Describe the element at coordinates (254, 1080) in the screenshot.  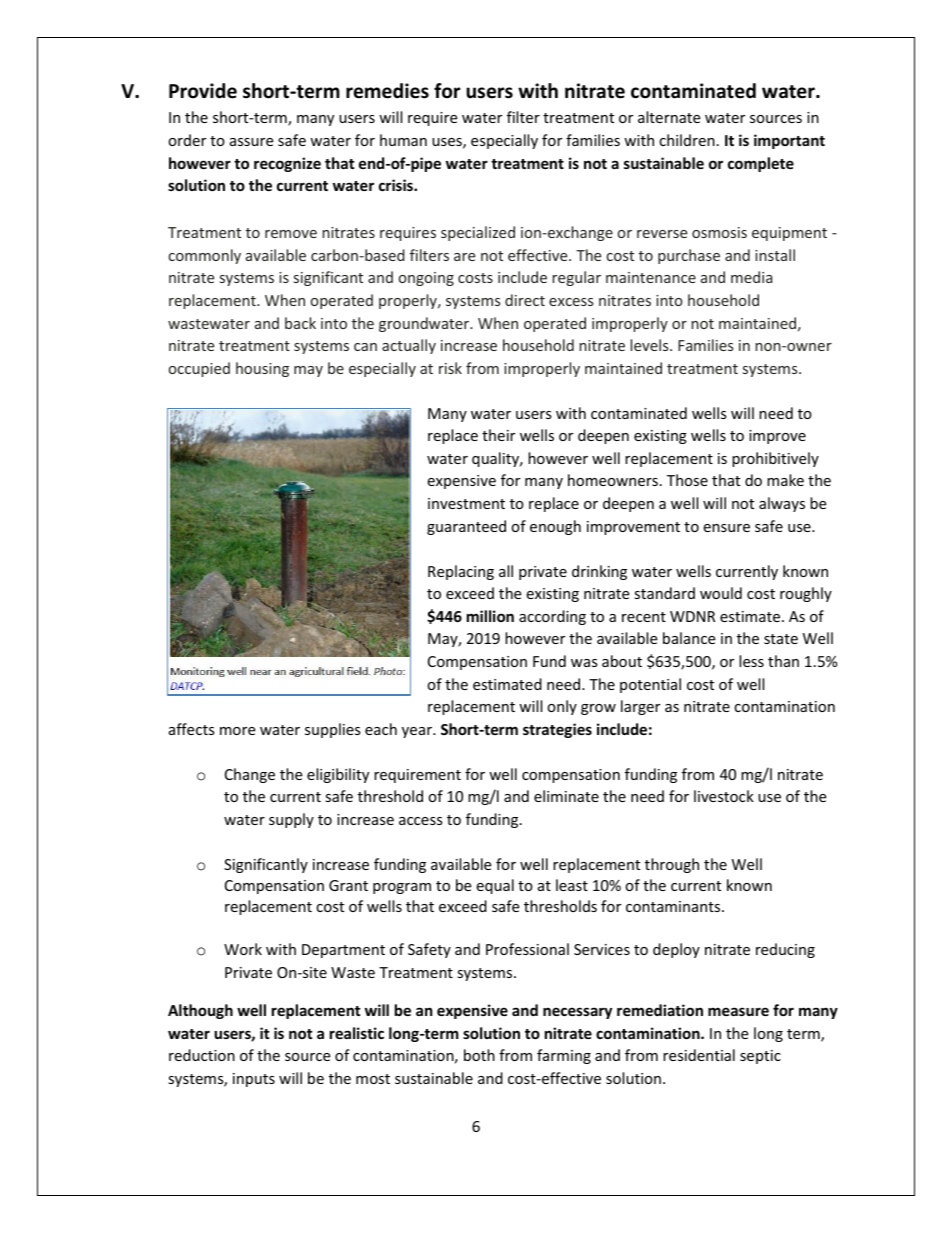
I see `inputs` at that location.
